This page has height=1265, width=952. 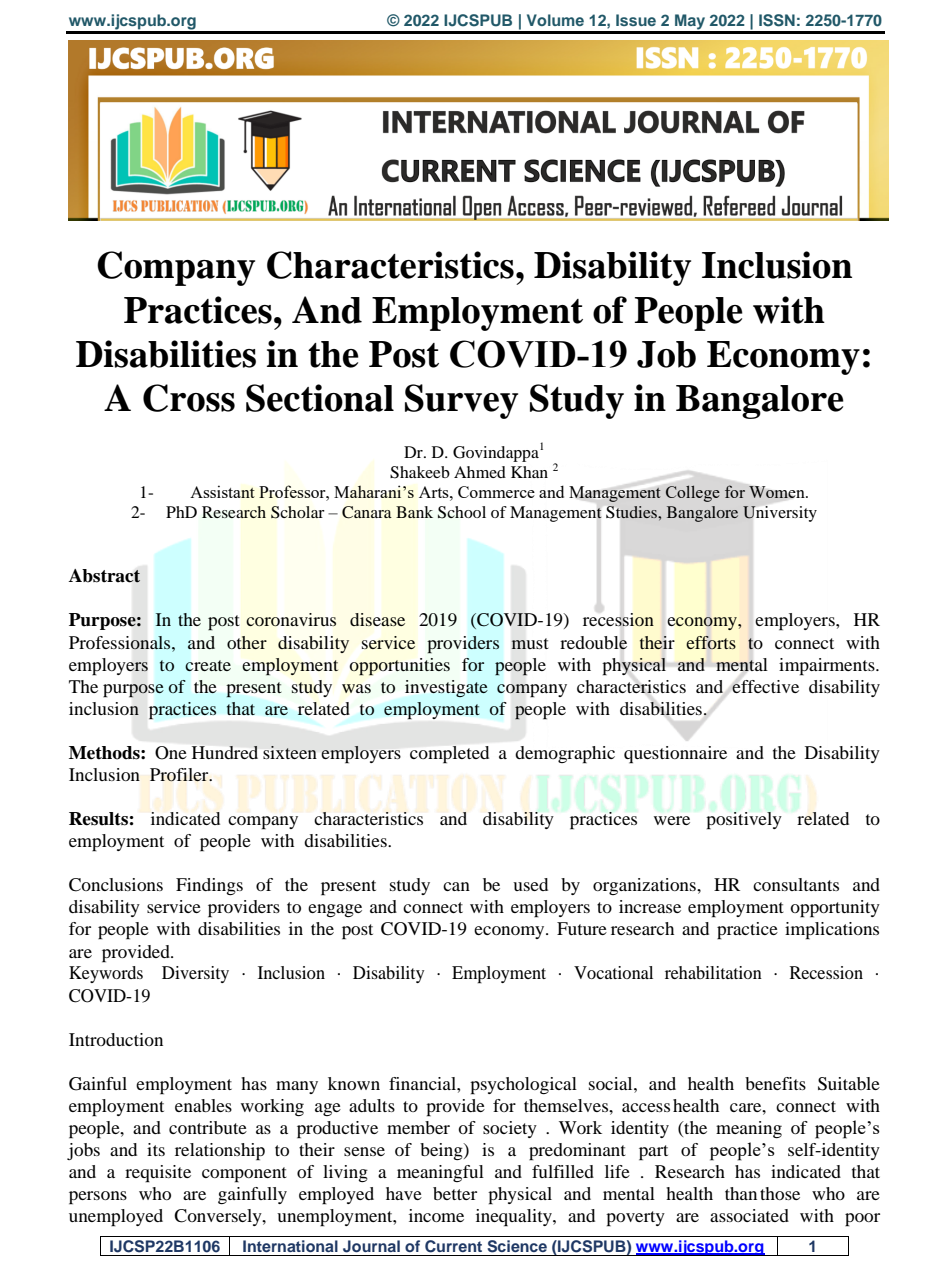 What do you see at coordinates (555, 20) in the page?
I see `Volume` at bounding box center [555, 20].
